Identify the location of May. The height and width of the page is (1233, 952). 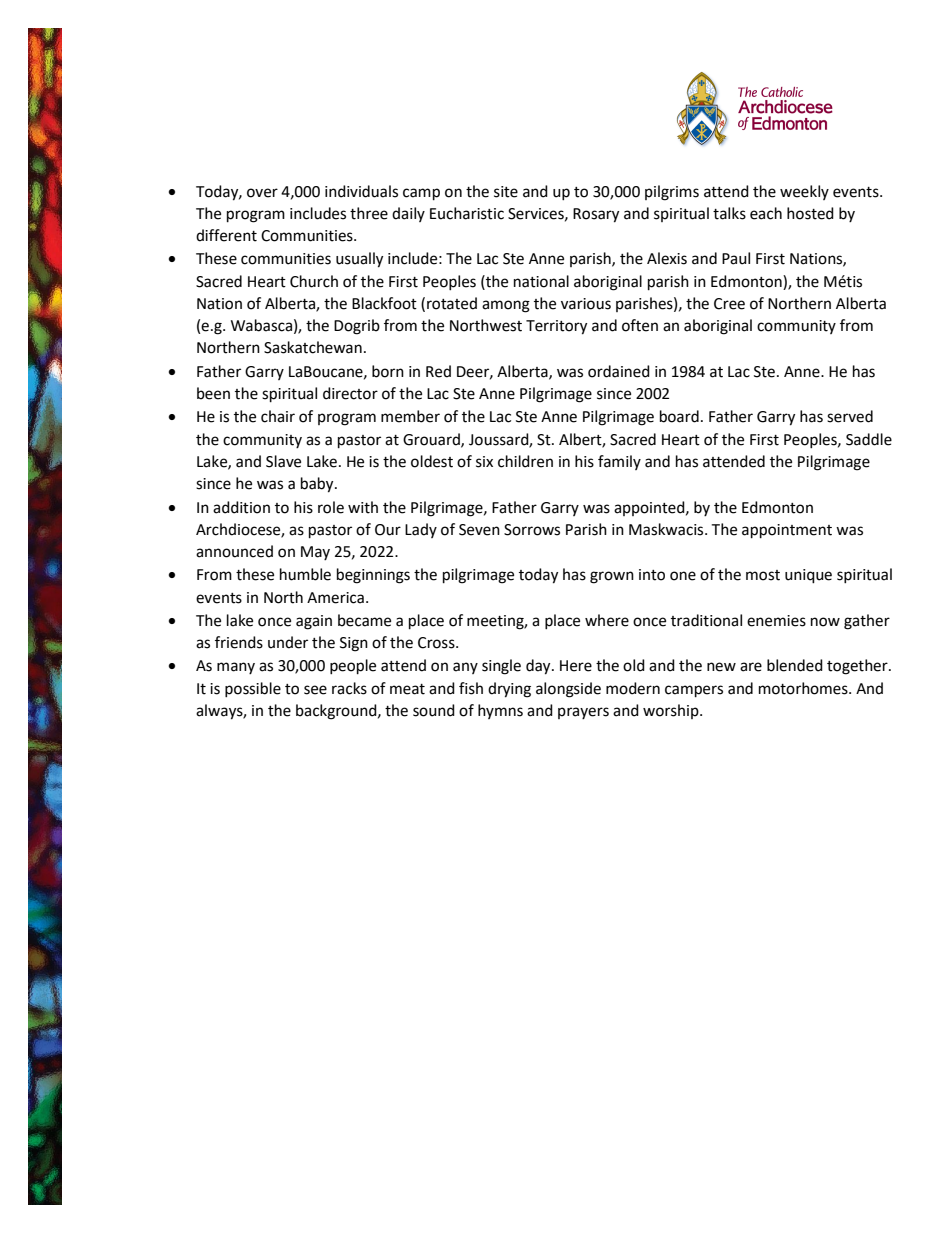
(315, 553).
